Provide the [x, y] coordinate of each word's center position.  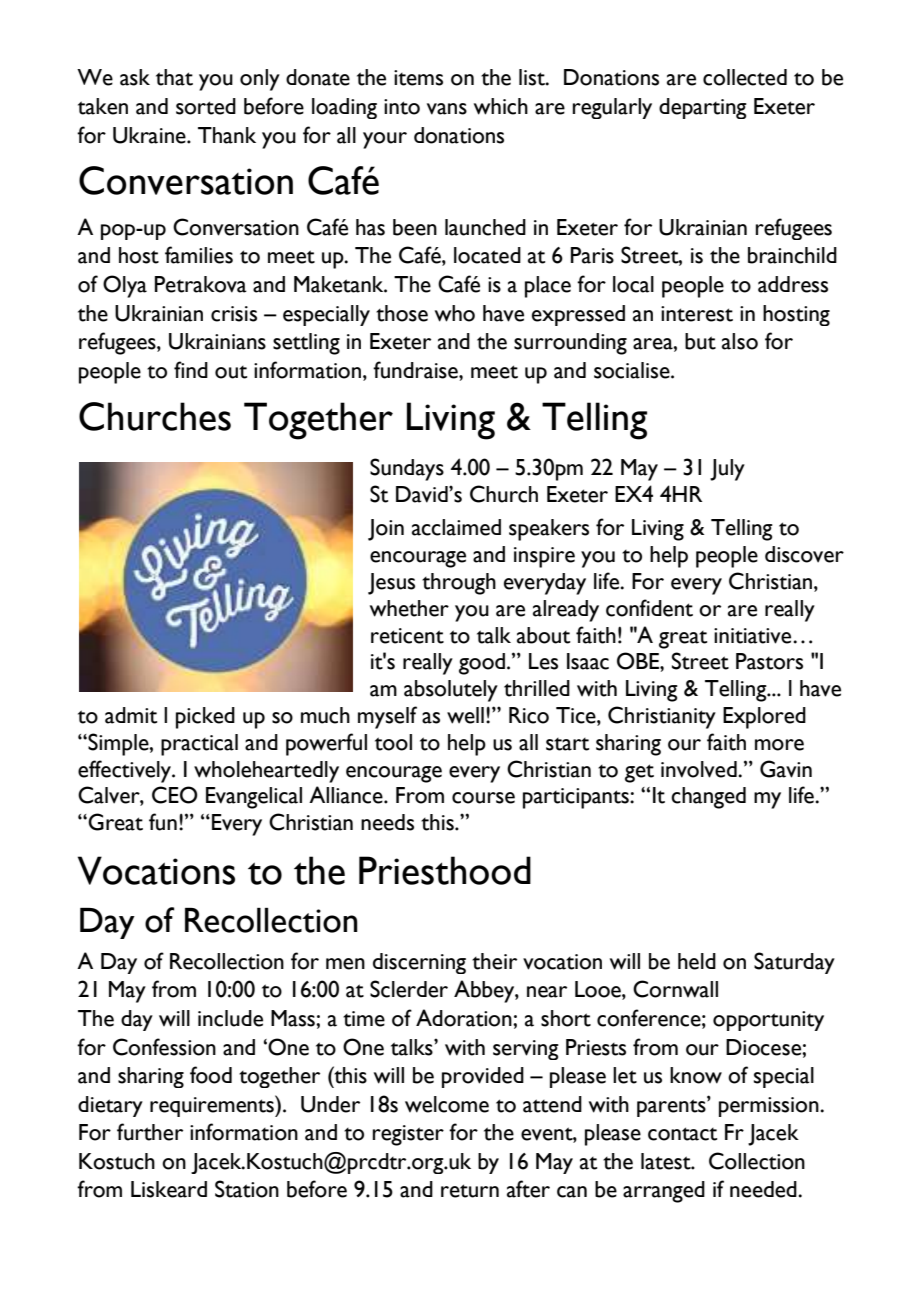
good [482, 664]
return [470, 1191]
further [150, 1132]
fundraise [416, 370]
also [740, 341]
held [697, 961]
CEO [175, 795]
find [191, 369]
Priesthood [445, 870]
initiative [754, 636]
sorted [206, 106]
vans [447, 109]
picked [205, 718]
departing [703, 108]
